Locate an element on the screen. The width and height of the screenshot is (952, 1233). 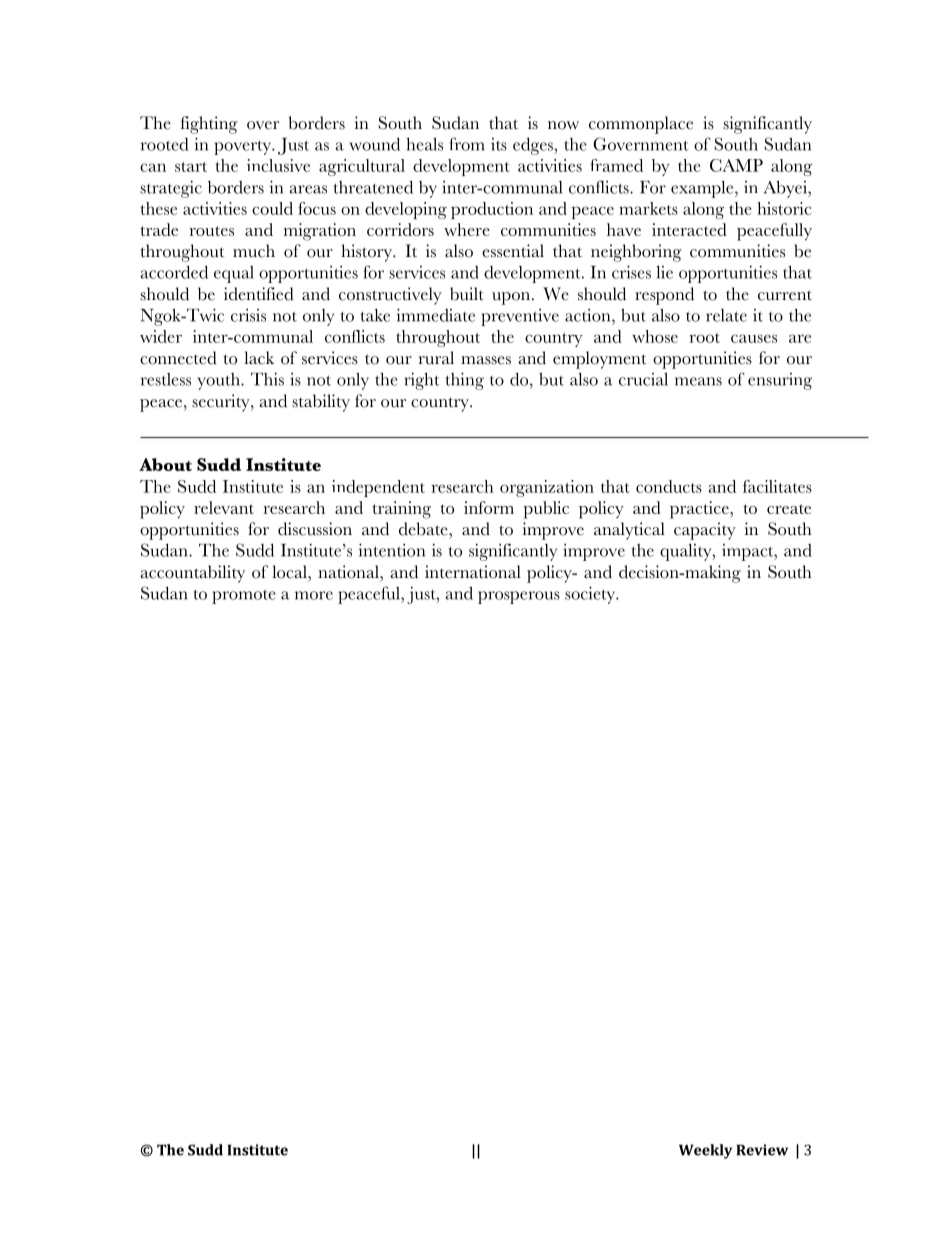
Weekly is located at coordinates (705, 1151).
